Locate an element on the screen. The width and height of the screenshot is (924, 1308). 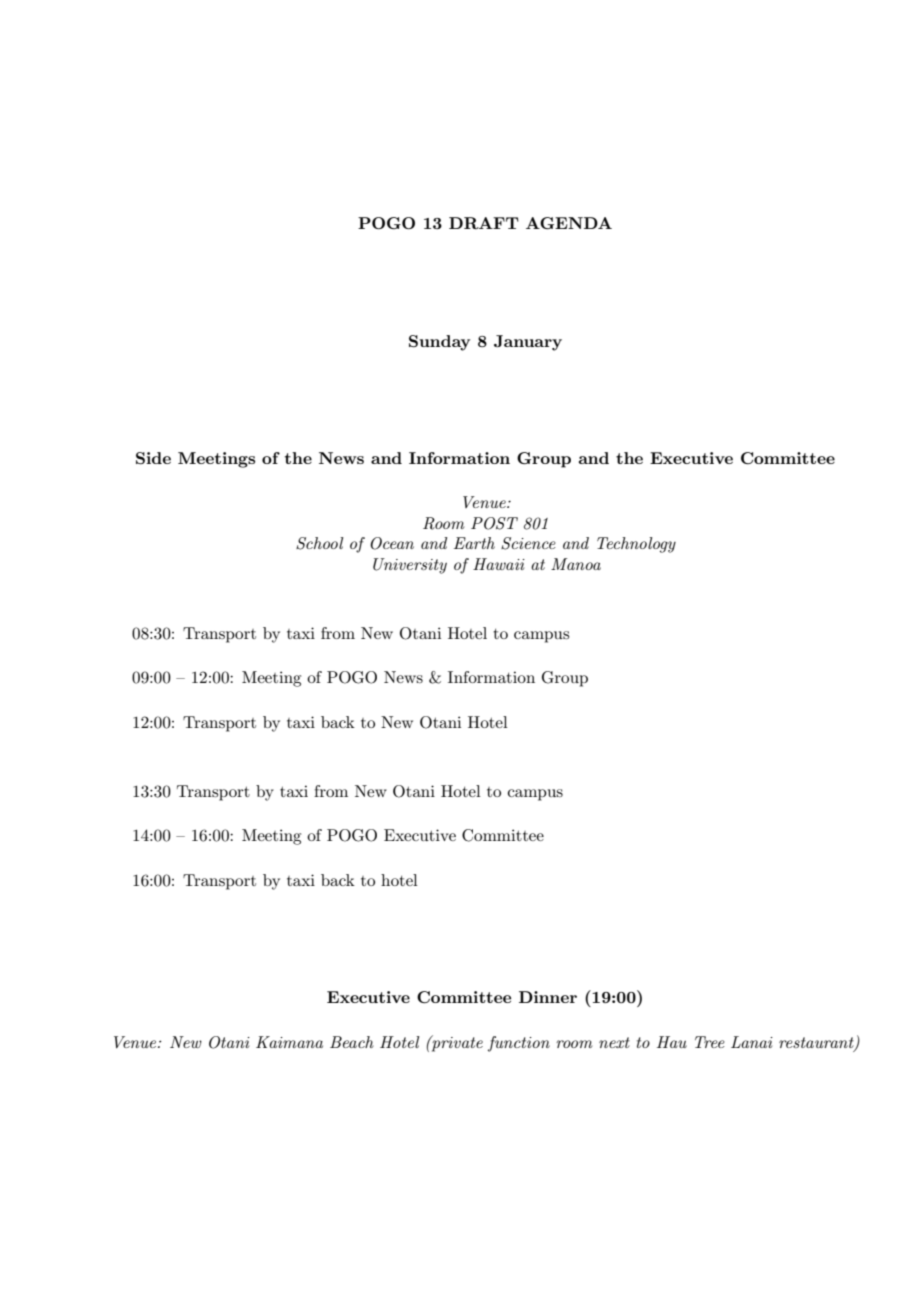
AGENDA is located at coordinates (569, 223).
